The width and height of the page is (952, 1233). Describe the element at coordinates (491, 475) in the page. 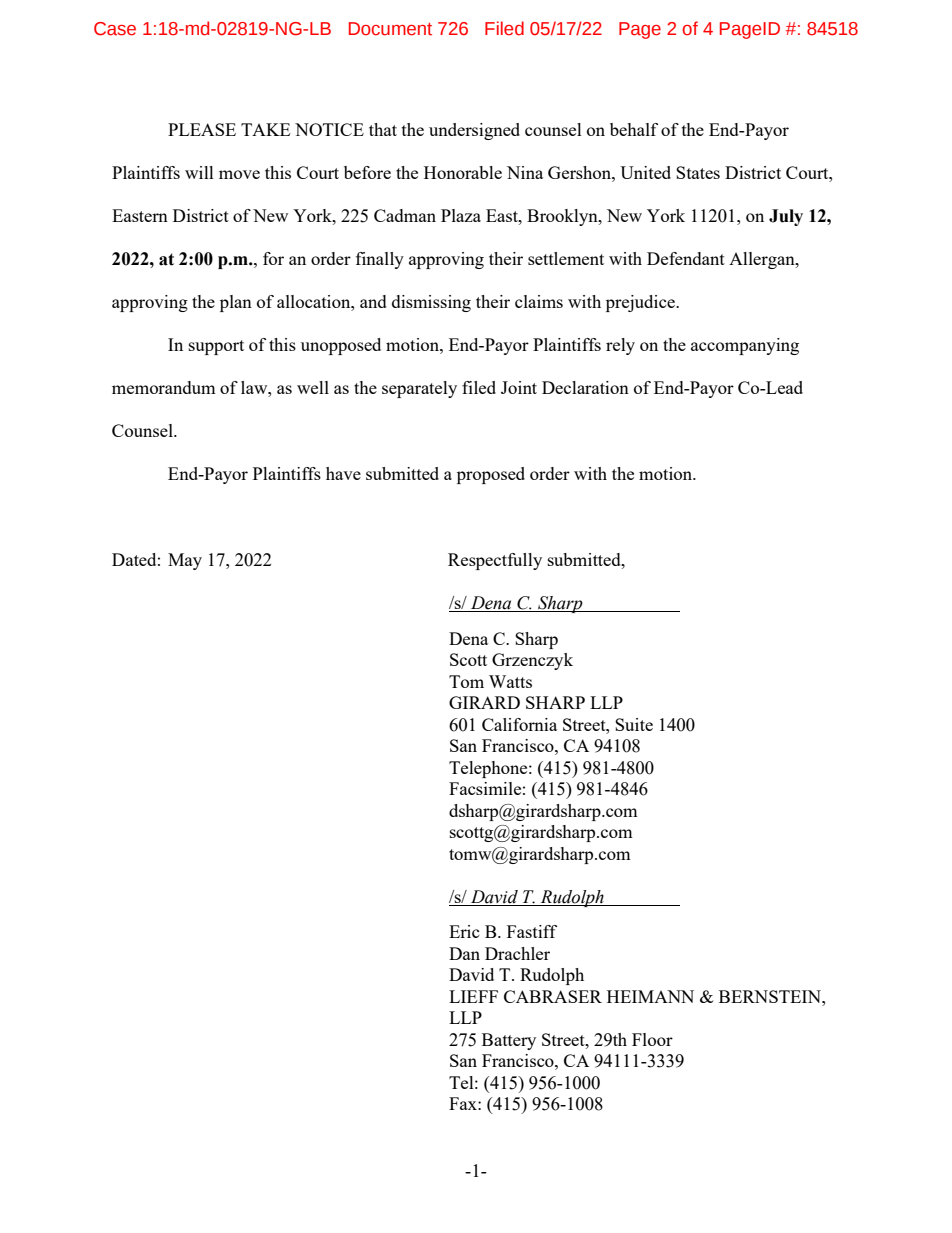

I see `proposed` at that location.
